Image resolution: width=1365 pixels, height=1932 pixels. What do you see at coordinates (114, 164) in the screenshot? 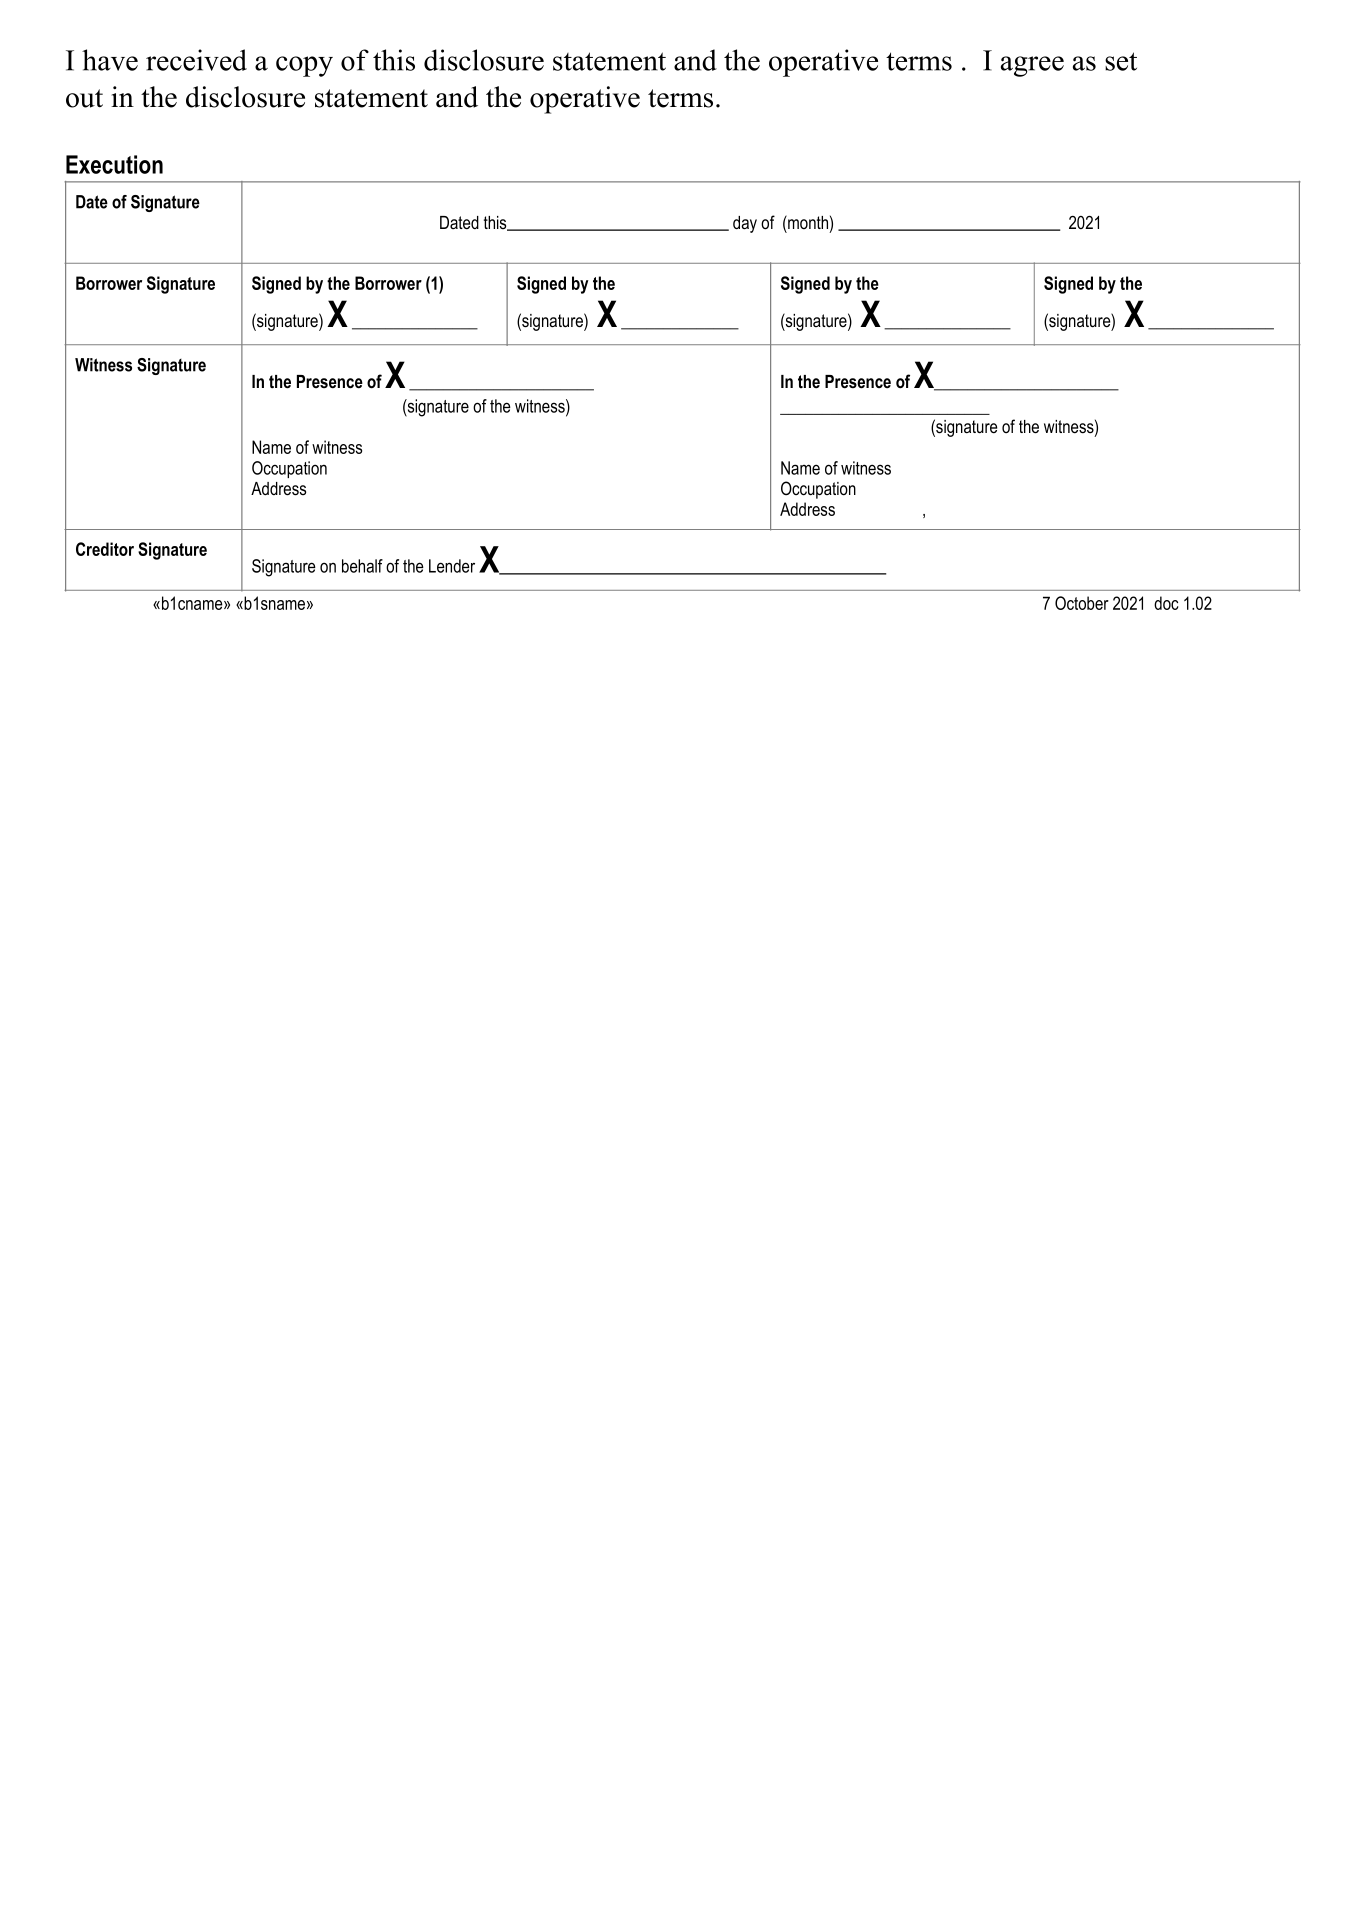
I see `Execution` at bounding box center [114, 164].
